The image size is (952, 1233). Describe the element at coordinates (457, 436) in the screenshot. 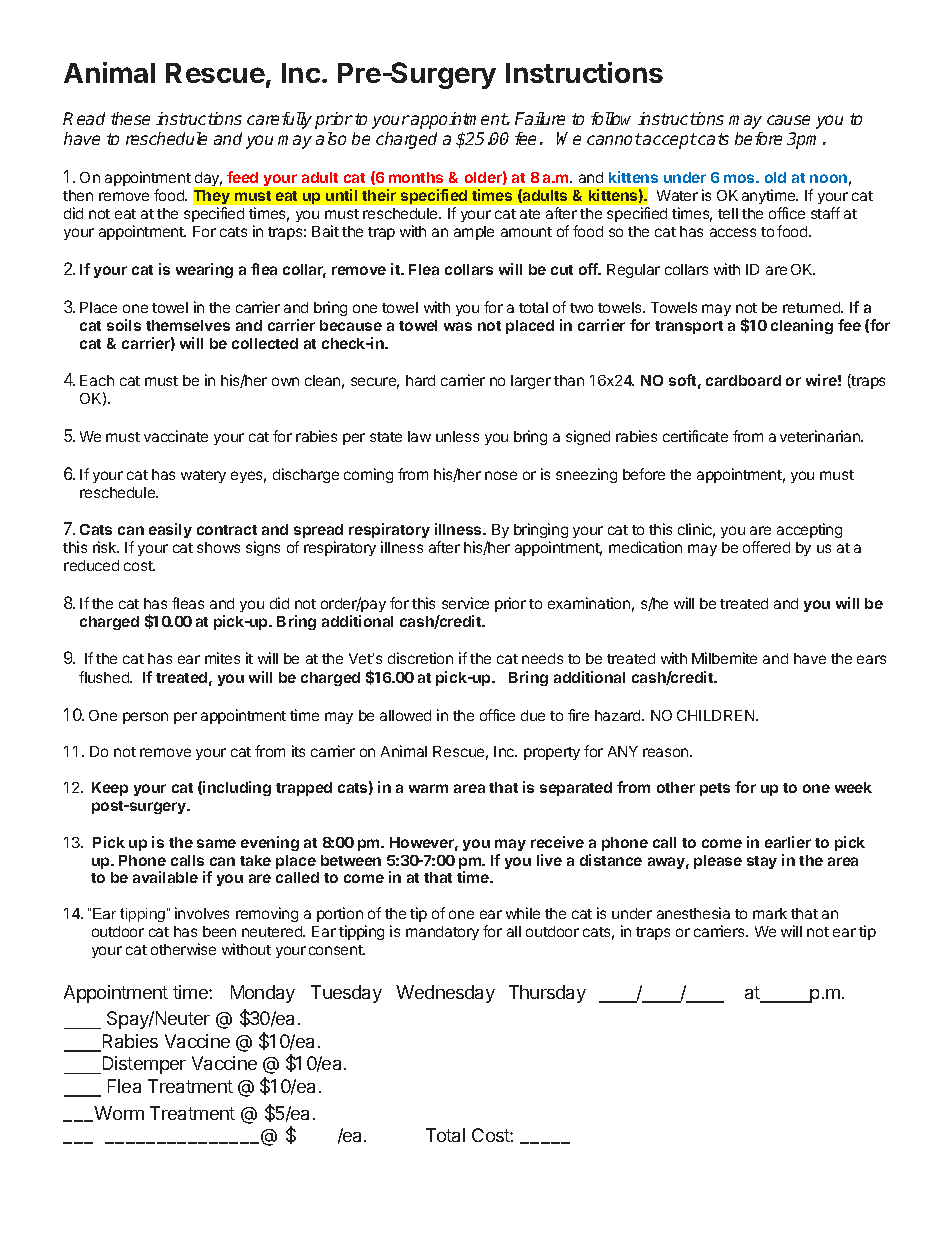

I see `unless` at that location.
